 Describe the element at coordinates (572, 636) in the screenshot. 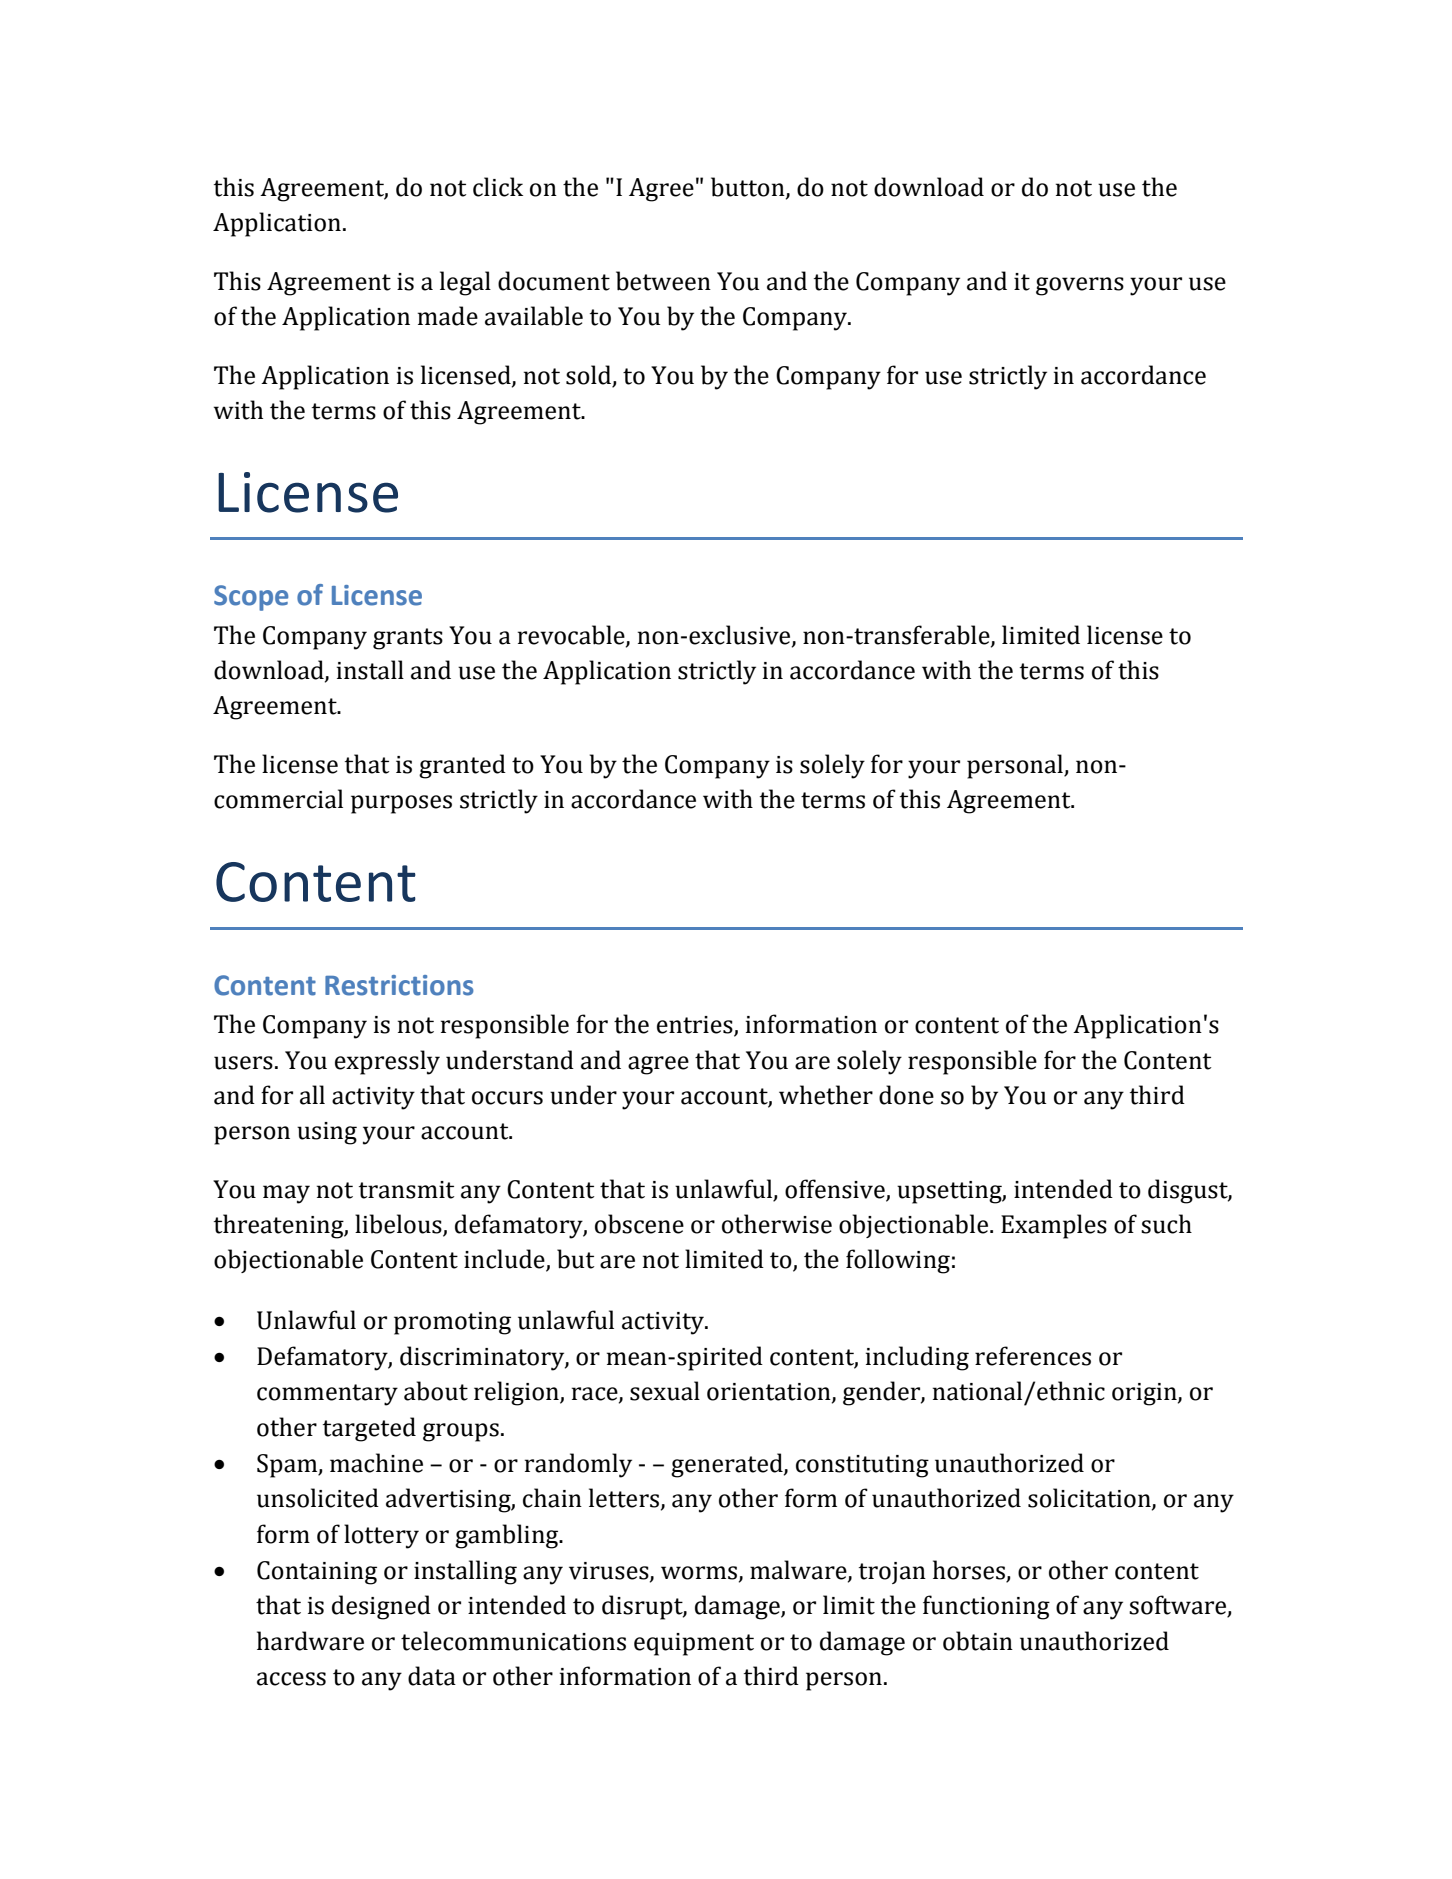

I see `revocable` at that location.
